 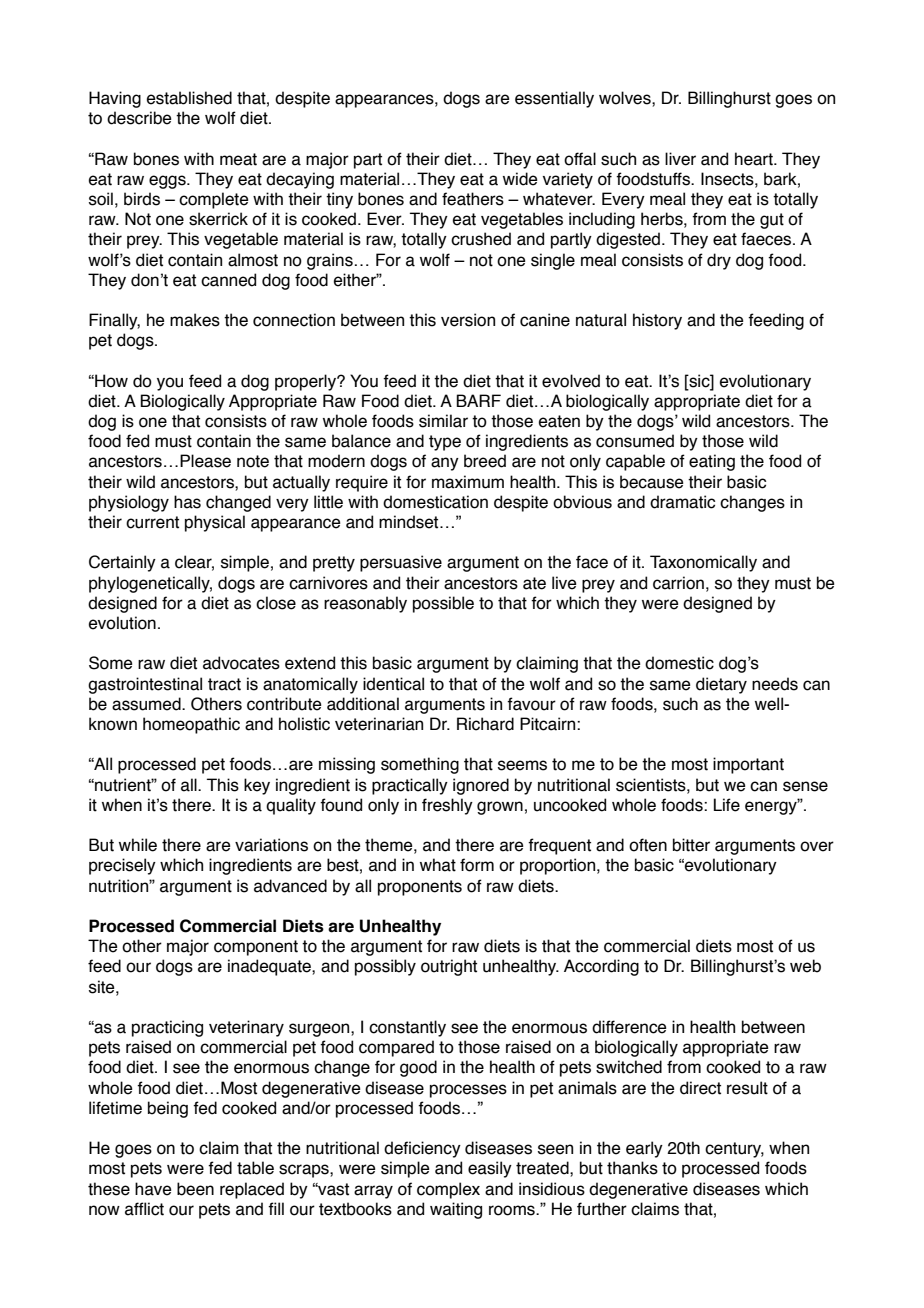 I want to click on component, so click(x=256, y=948).
